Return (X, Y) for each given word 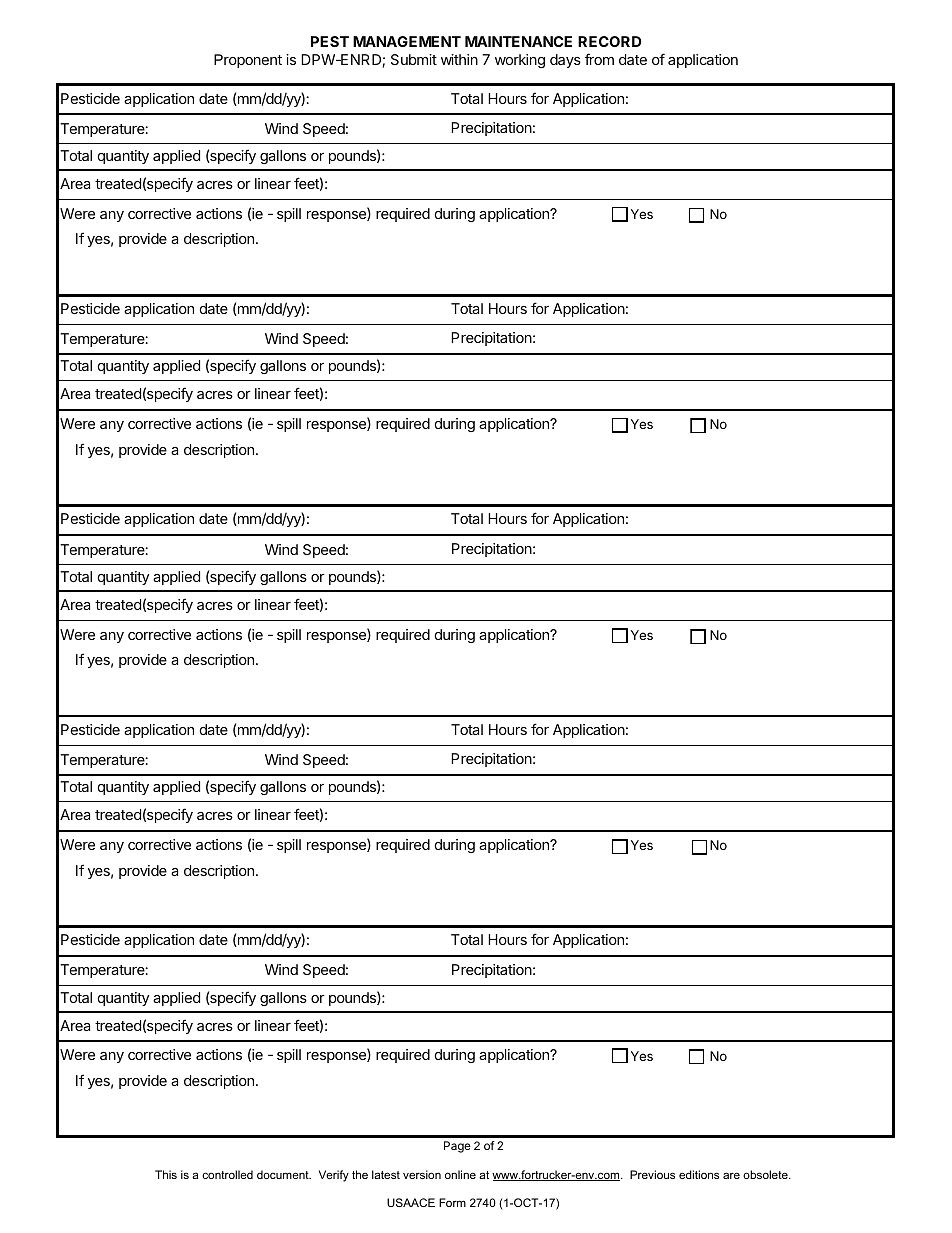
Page (457, 1147)
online (460, 1174)
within (459, 59)
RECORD (610, 41)
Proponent (248, 61)
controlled (227, 1174)
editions (699, 1174)
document (284, 1174)
